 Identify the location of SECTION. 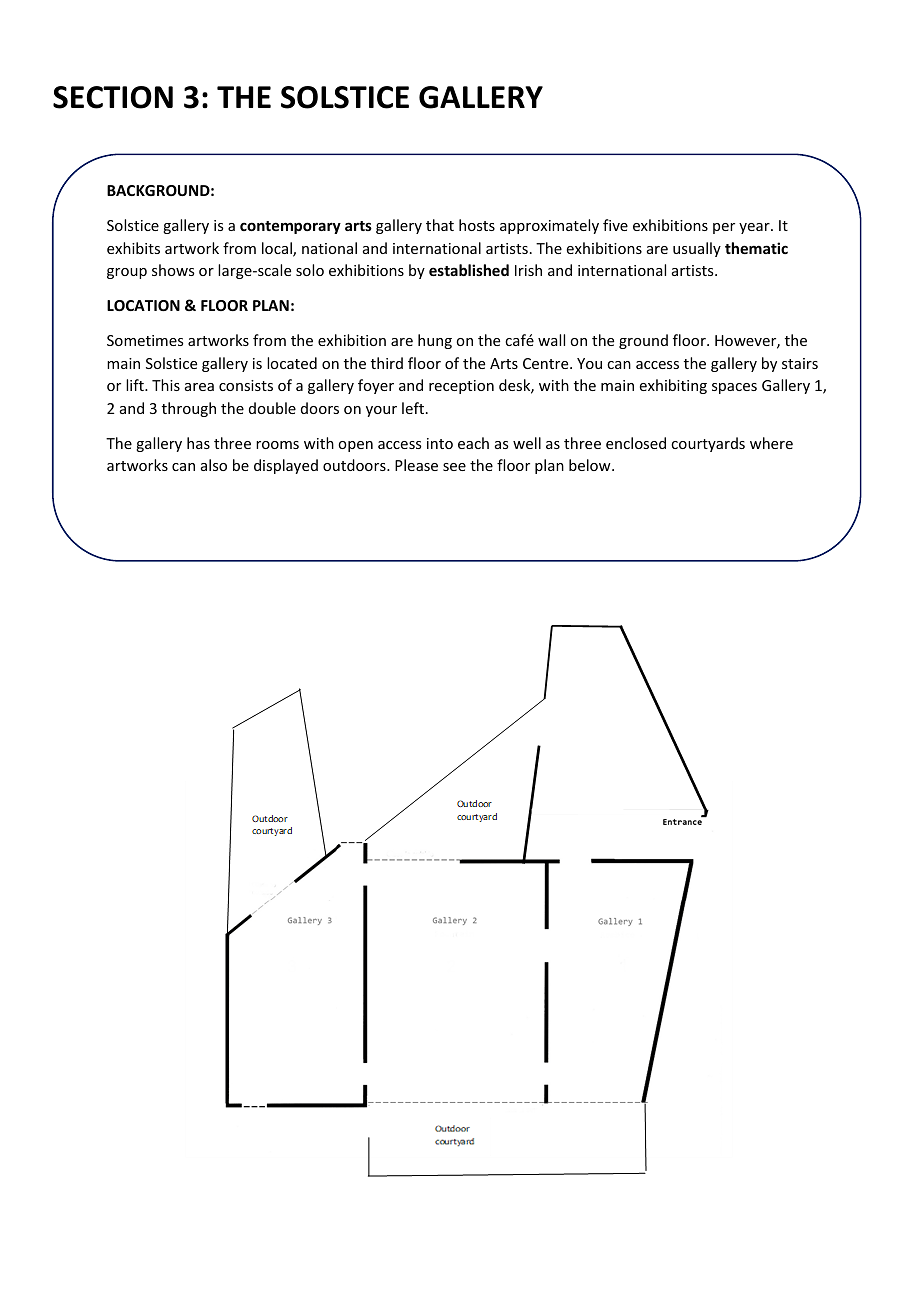
(113, 97).
